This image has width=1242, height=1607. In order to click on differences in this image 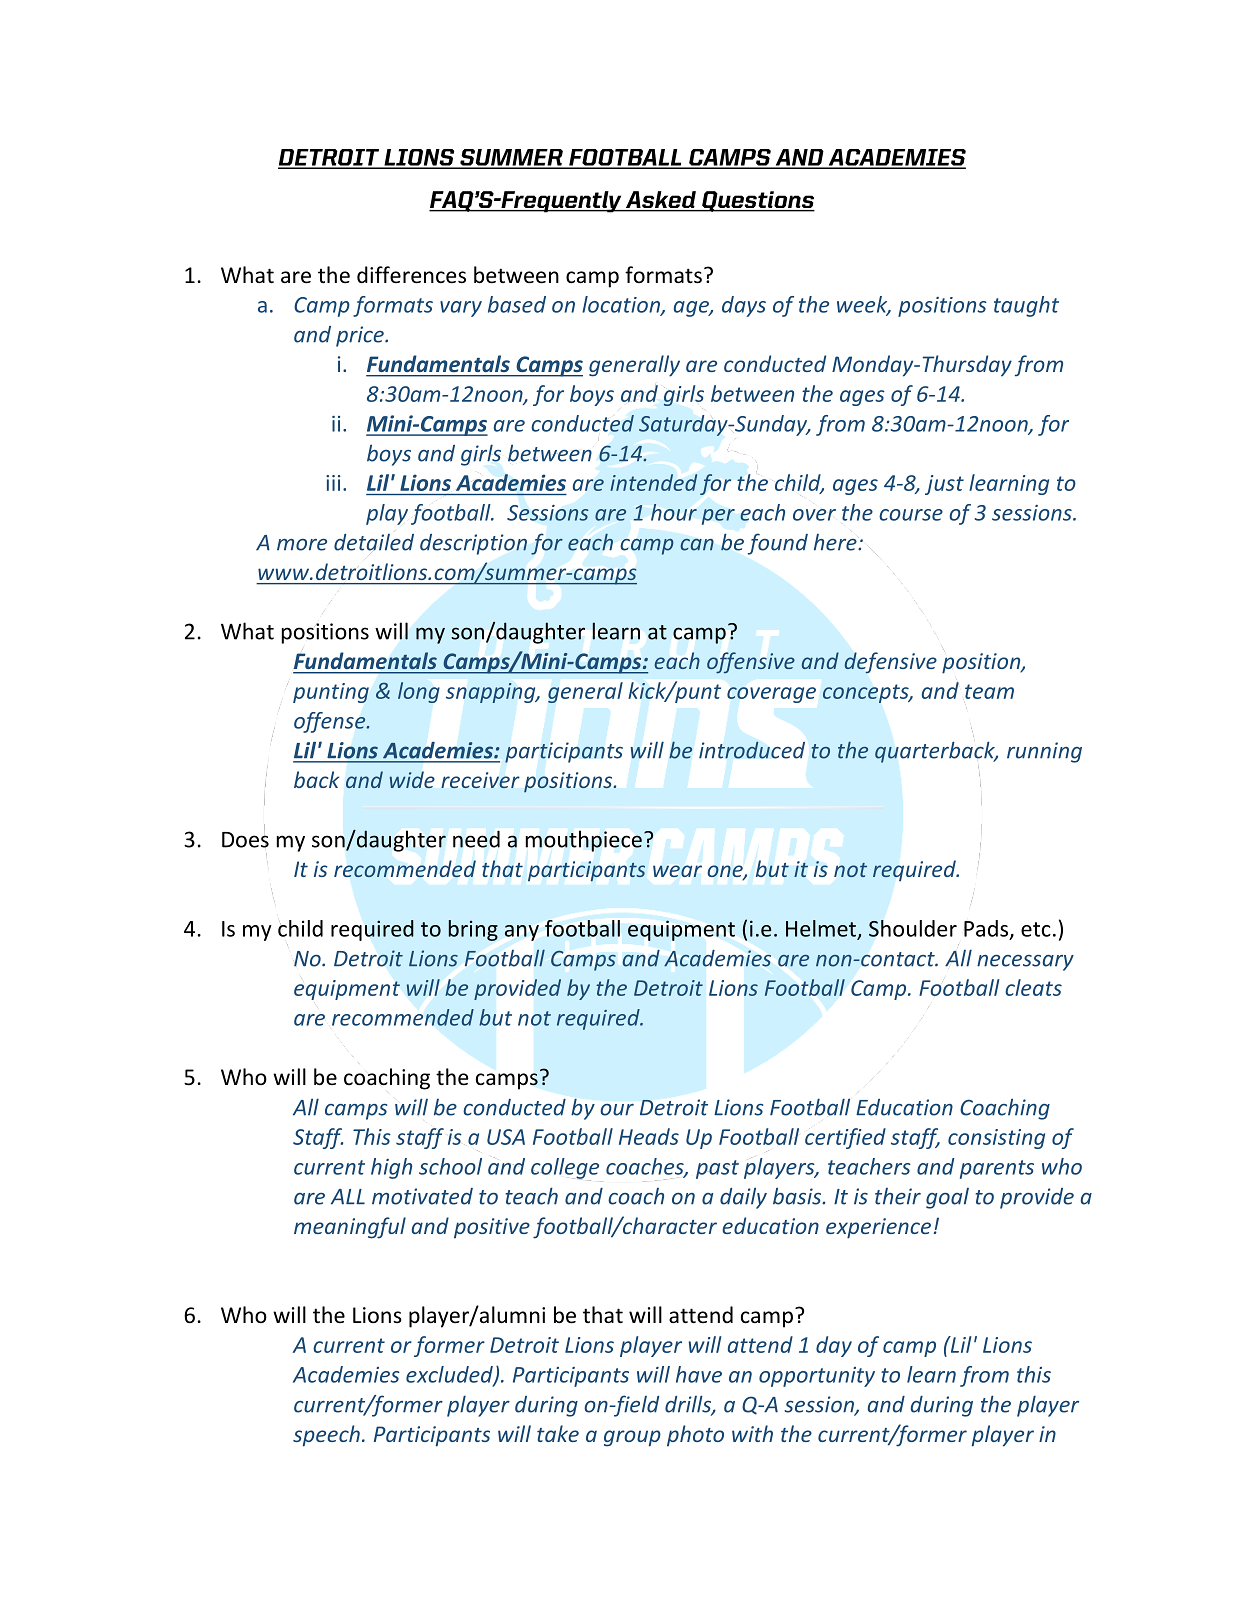, I will do `click(411, 275)`.
